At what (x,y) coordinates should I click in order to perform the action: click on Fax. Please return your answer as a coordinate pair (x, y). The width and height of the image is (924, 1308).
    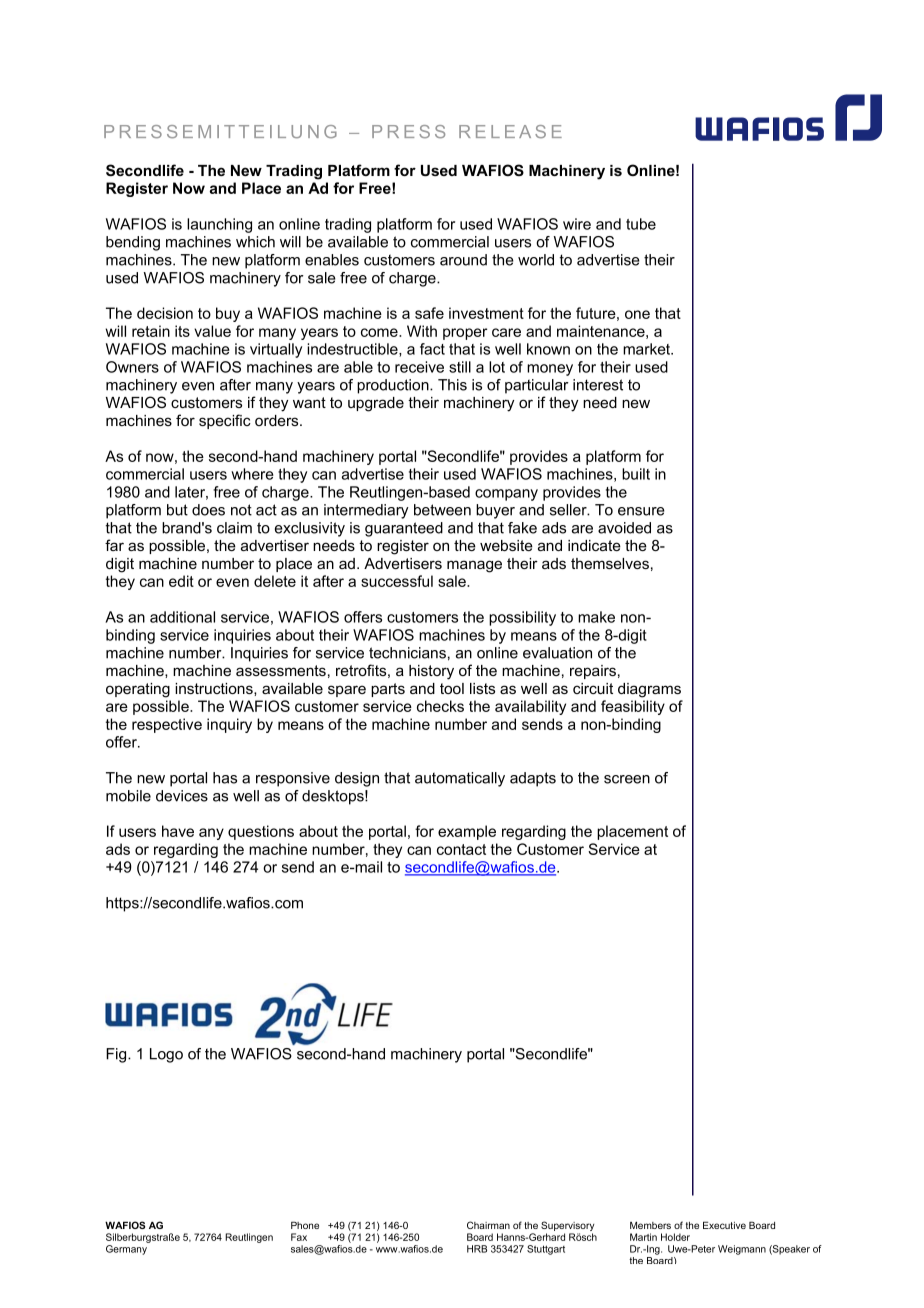
    Looking at the image, I should click on (299, 1237).
